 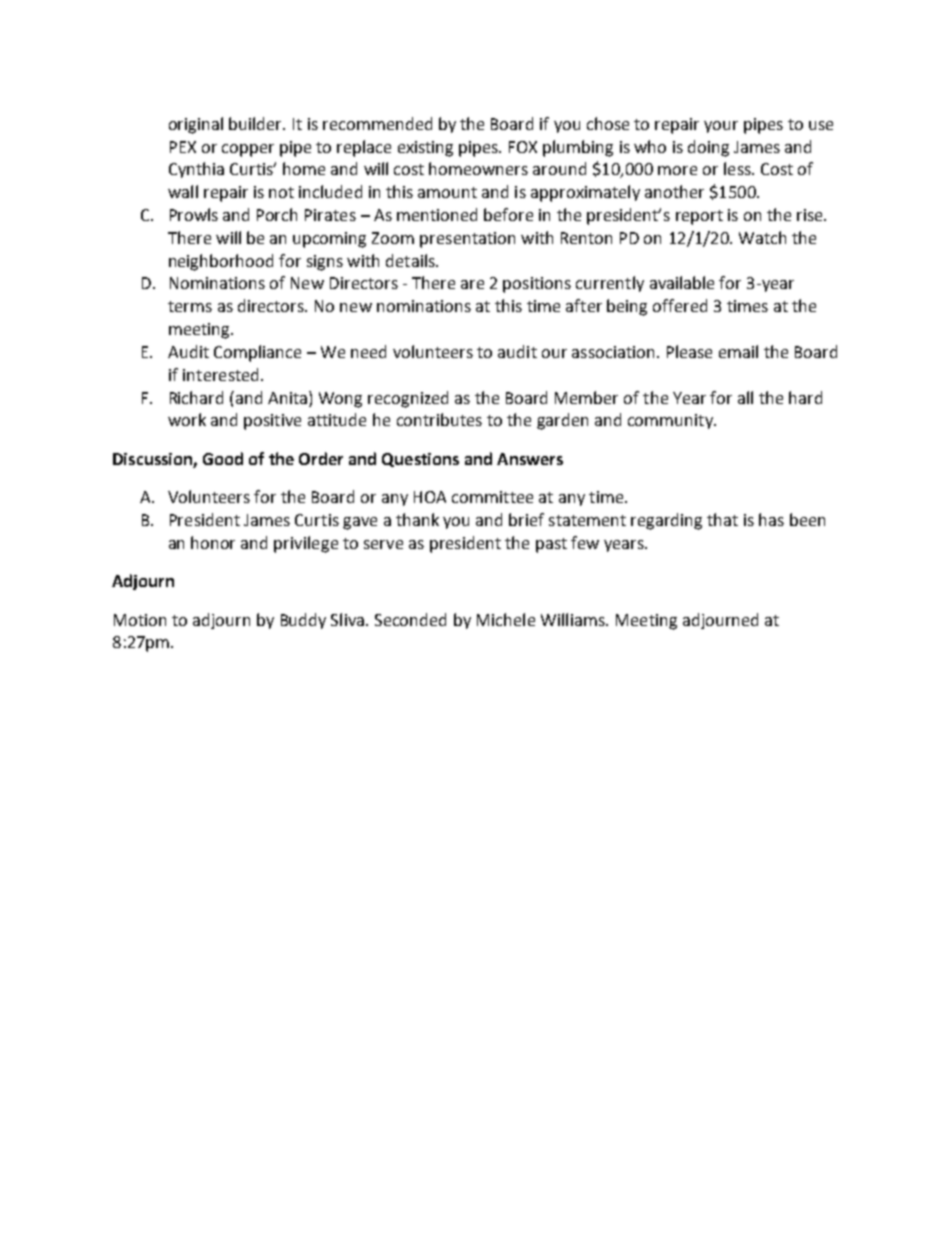 I want to click on FOX, so click(x=523, y=147).
